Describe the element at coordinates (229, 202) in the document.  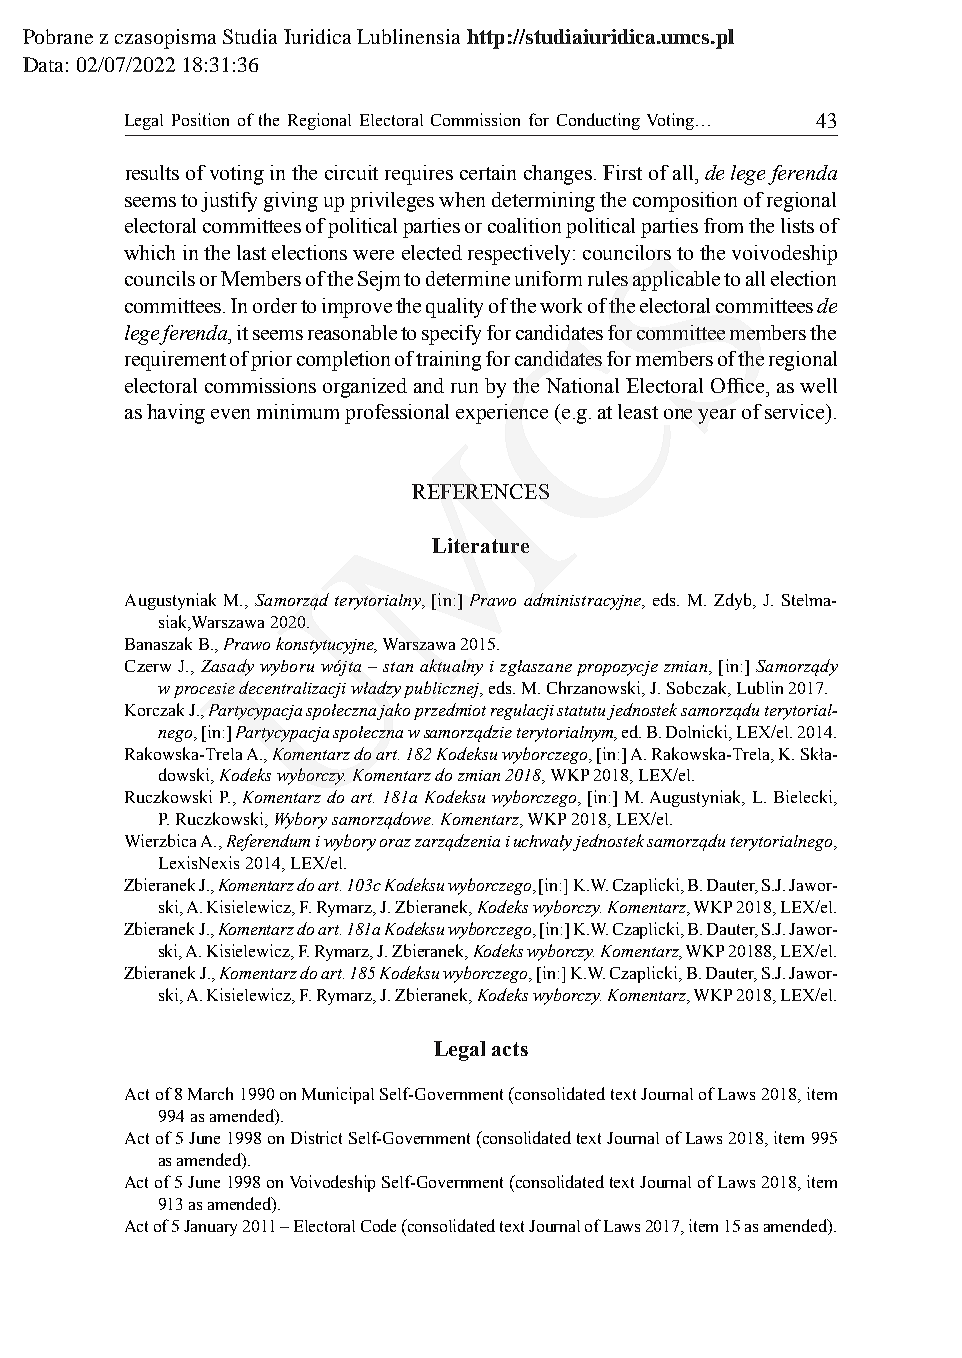
I see `justify` at that location.
